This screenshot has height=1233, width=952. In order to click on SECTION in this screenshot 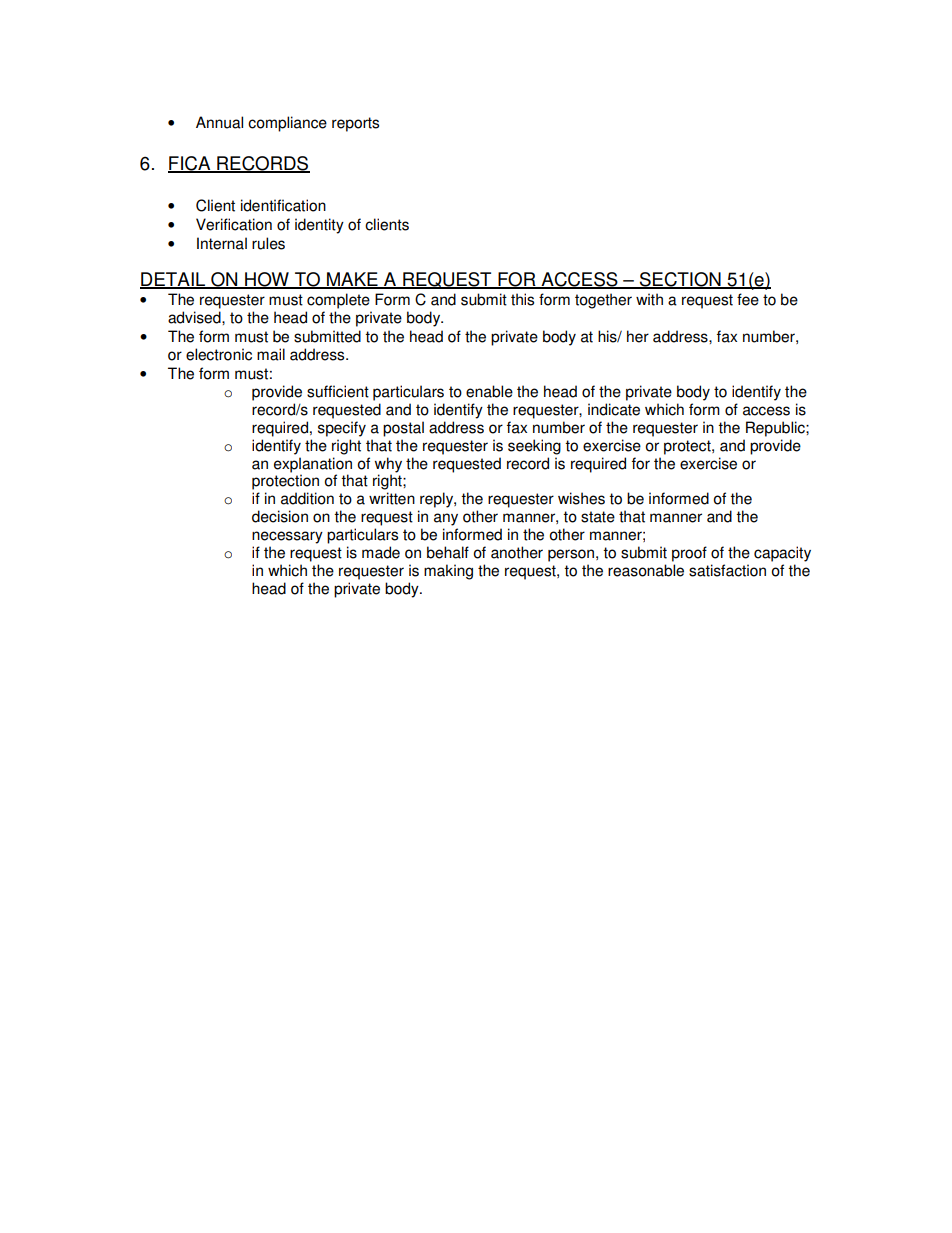, I will do `click(680, 280)`.
